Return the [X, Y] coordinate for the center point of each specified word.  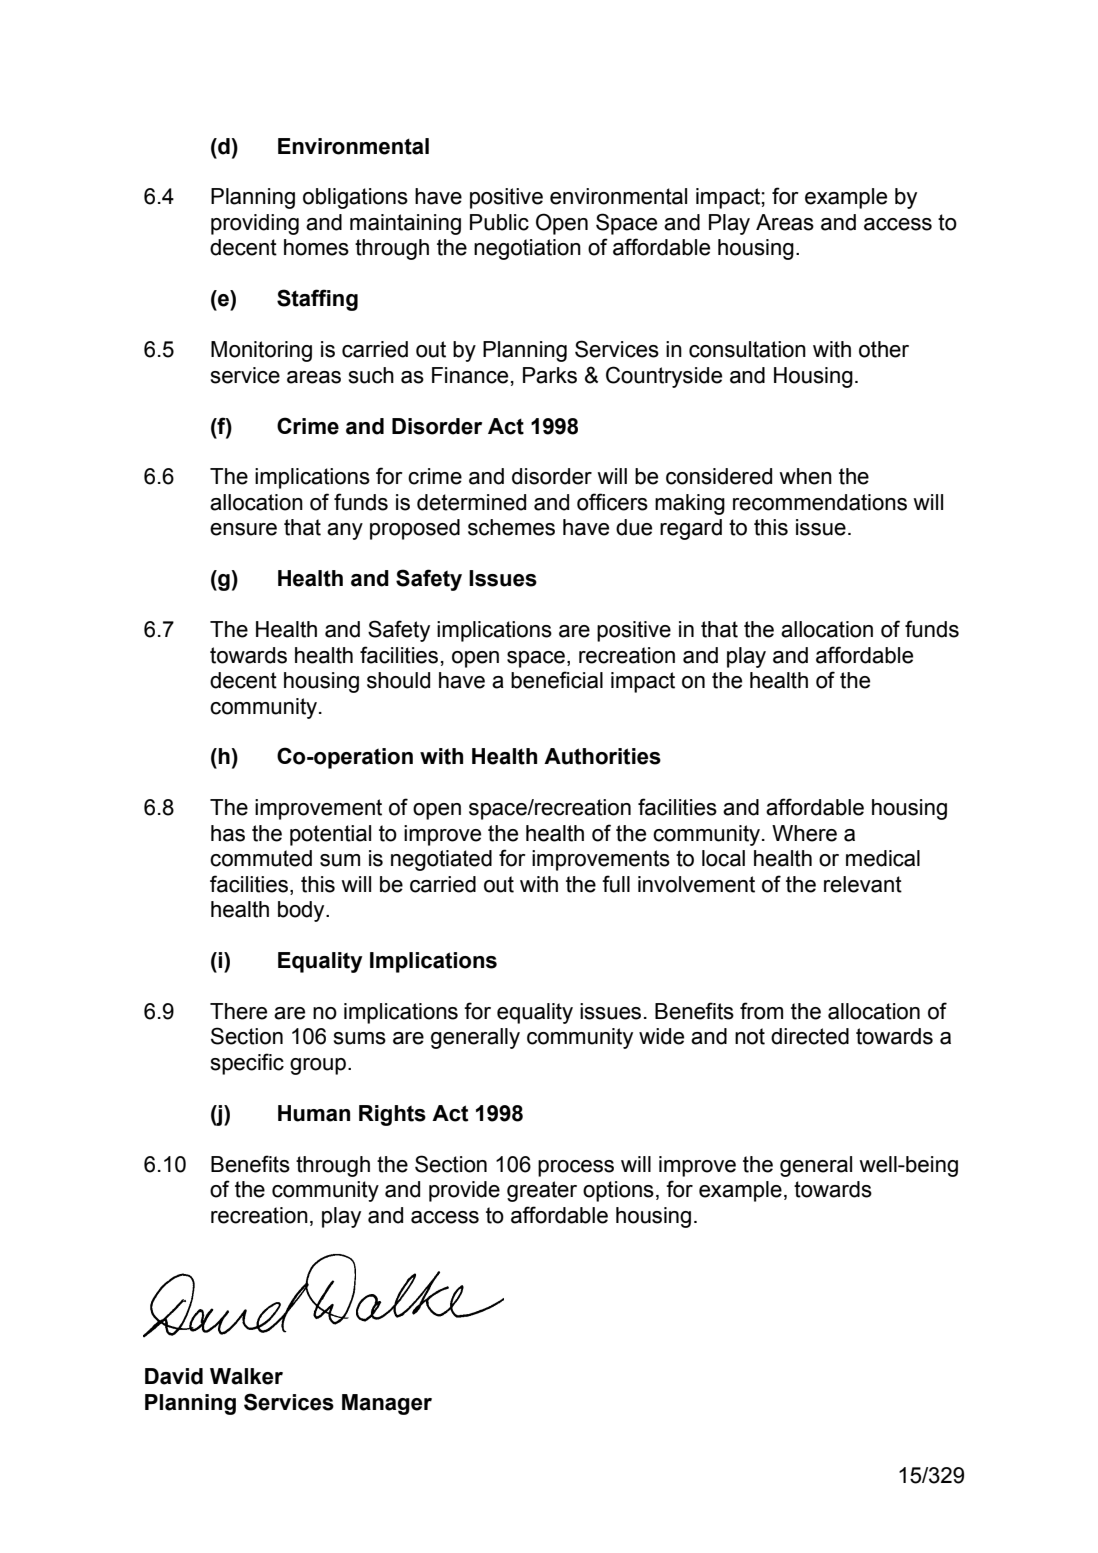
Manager [387, 1404]
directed [810, 1036]
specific [247, 1064]
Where [804, 833]
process [576, 1168]
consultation [747, 349]
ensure [243, 529]
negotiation [527, 249]
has [228, 833]
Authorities [602, 756]
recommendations [820, 502]
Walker [246, 1376]
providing [255, 224]
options [618, 1191]
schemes [511, 527]
